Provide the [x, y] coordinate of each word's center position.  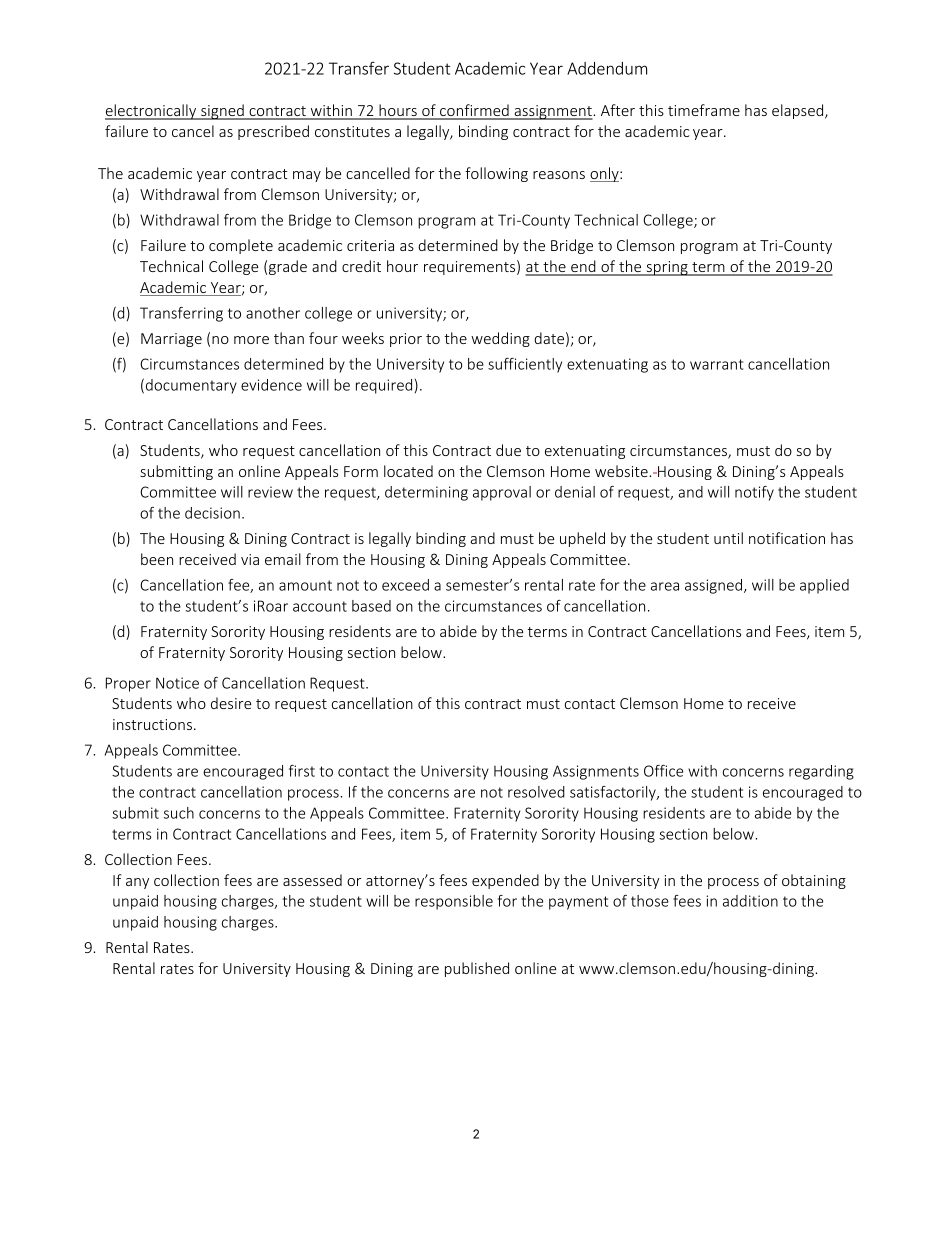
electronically [152, 112]
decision [212, 513]
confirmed [474, 111]
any [137, 883]
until [728, 538]
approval [502, 493]
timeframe [704, 110]
